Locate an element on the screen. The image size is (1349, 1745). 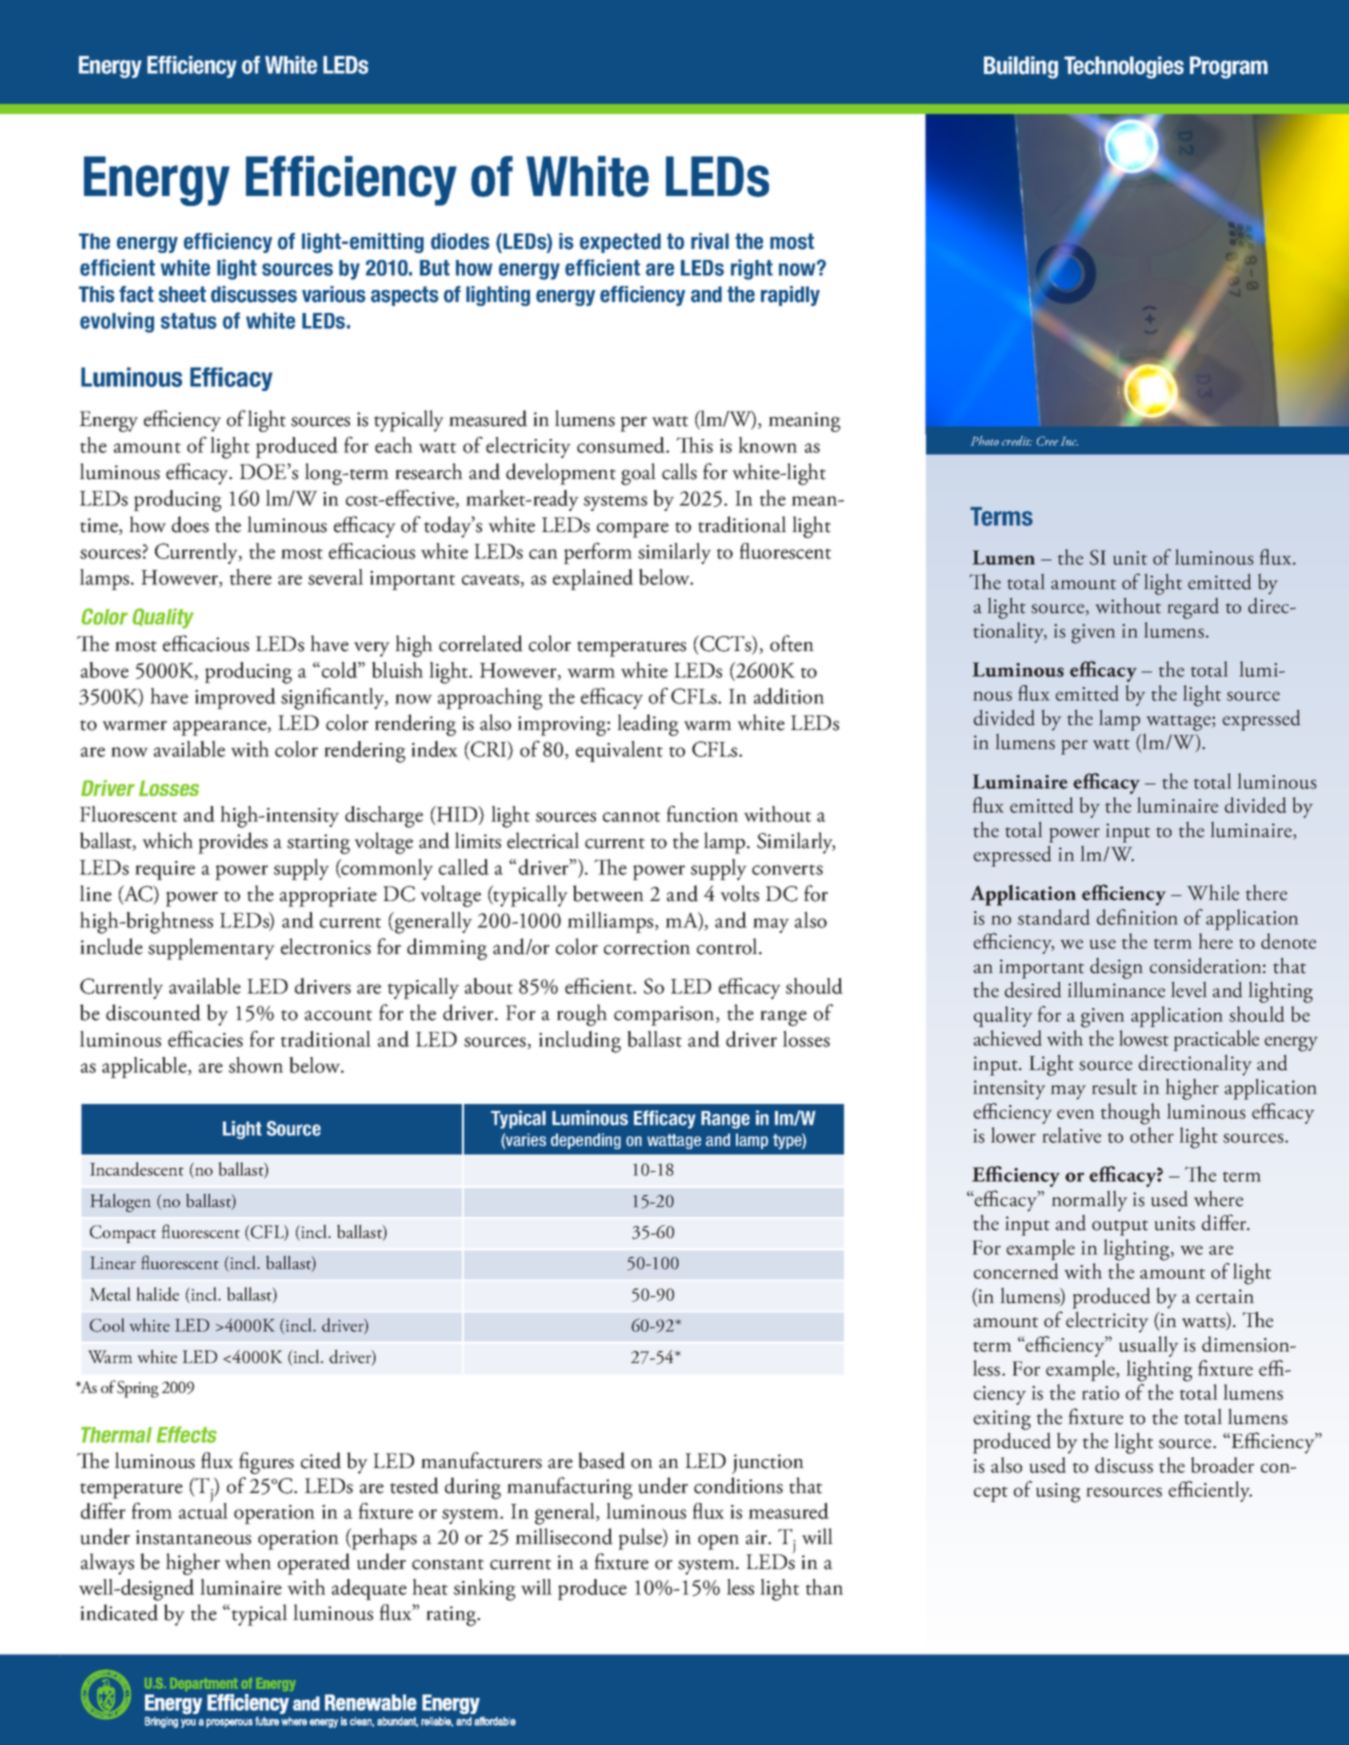
leading is located at coordinates (648, 725).
